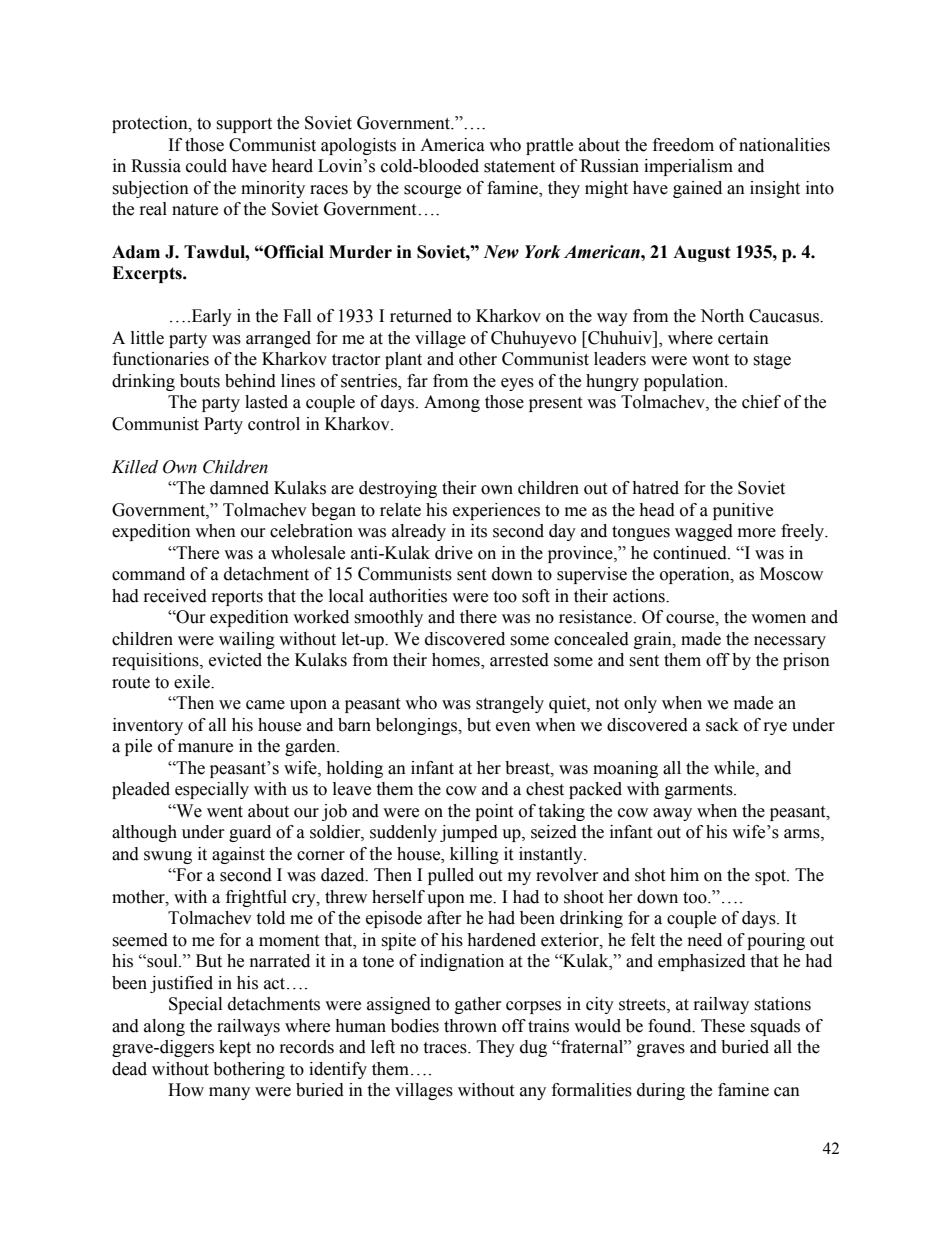 This screenshot has width=952, height=1233. What do you see at coordinates (206, 166) in the screenshot?
I see `could` at bounding box center [206, 166].
